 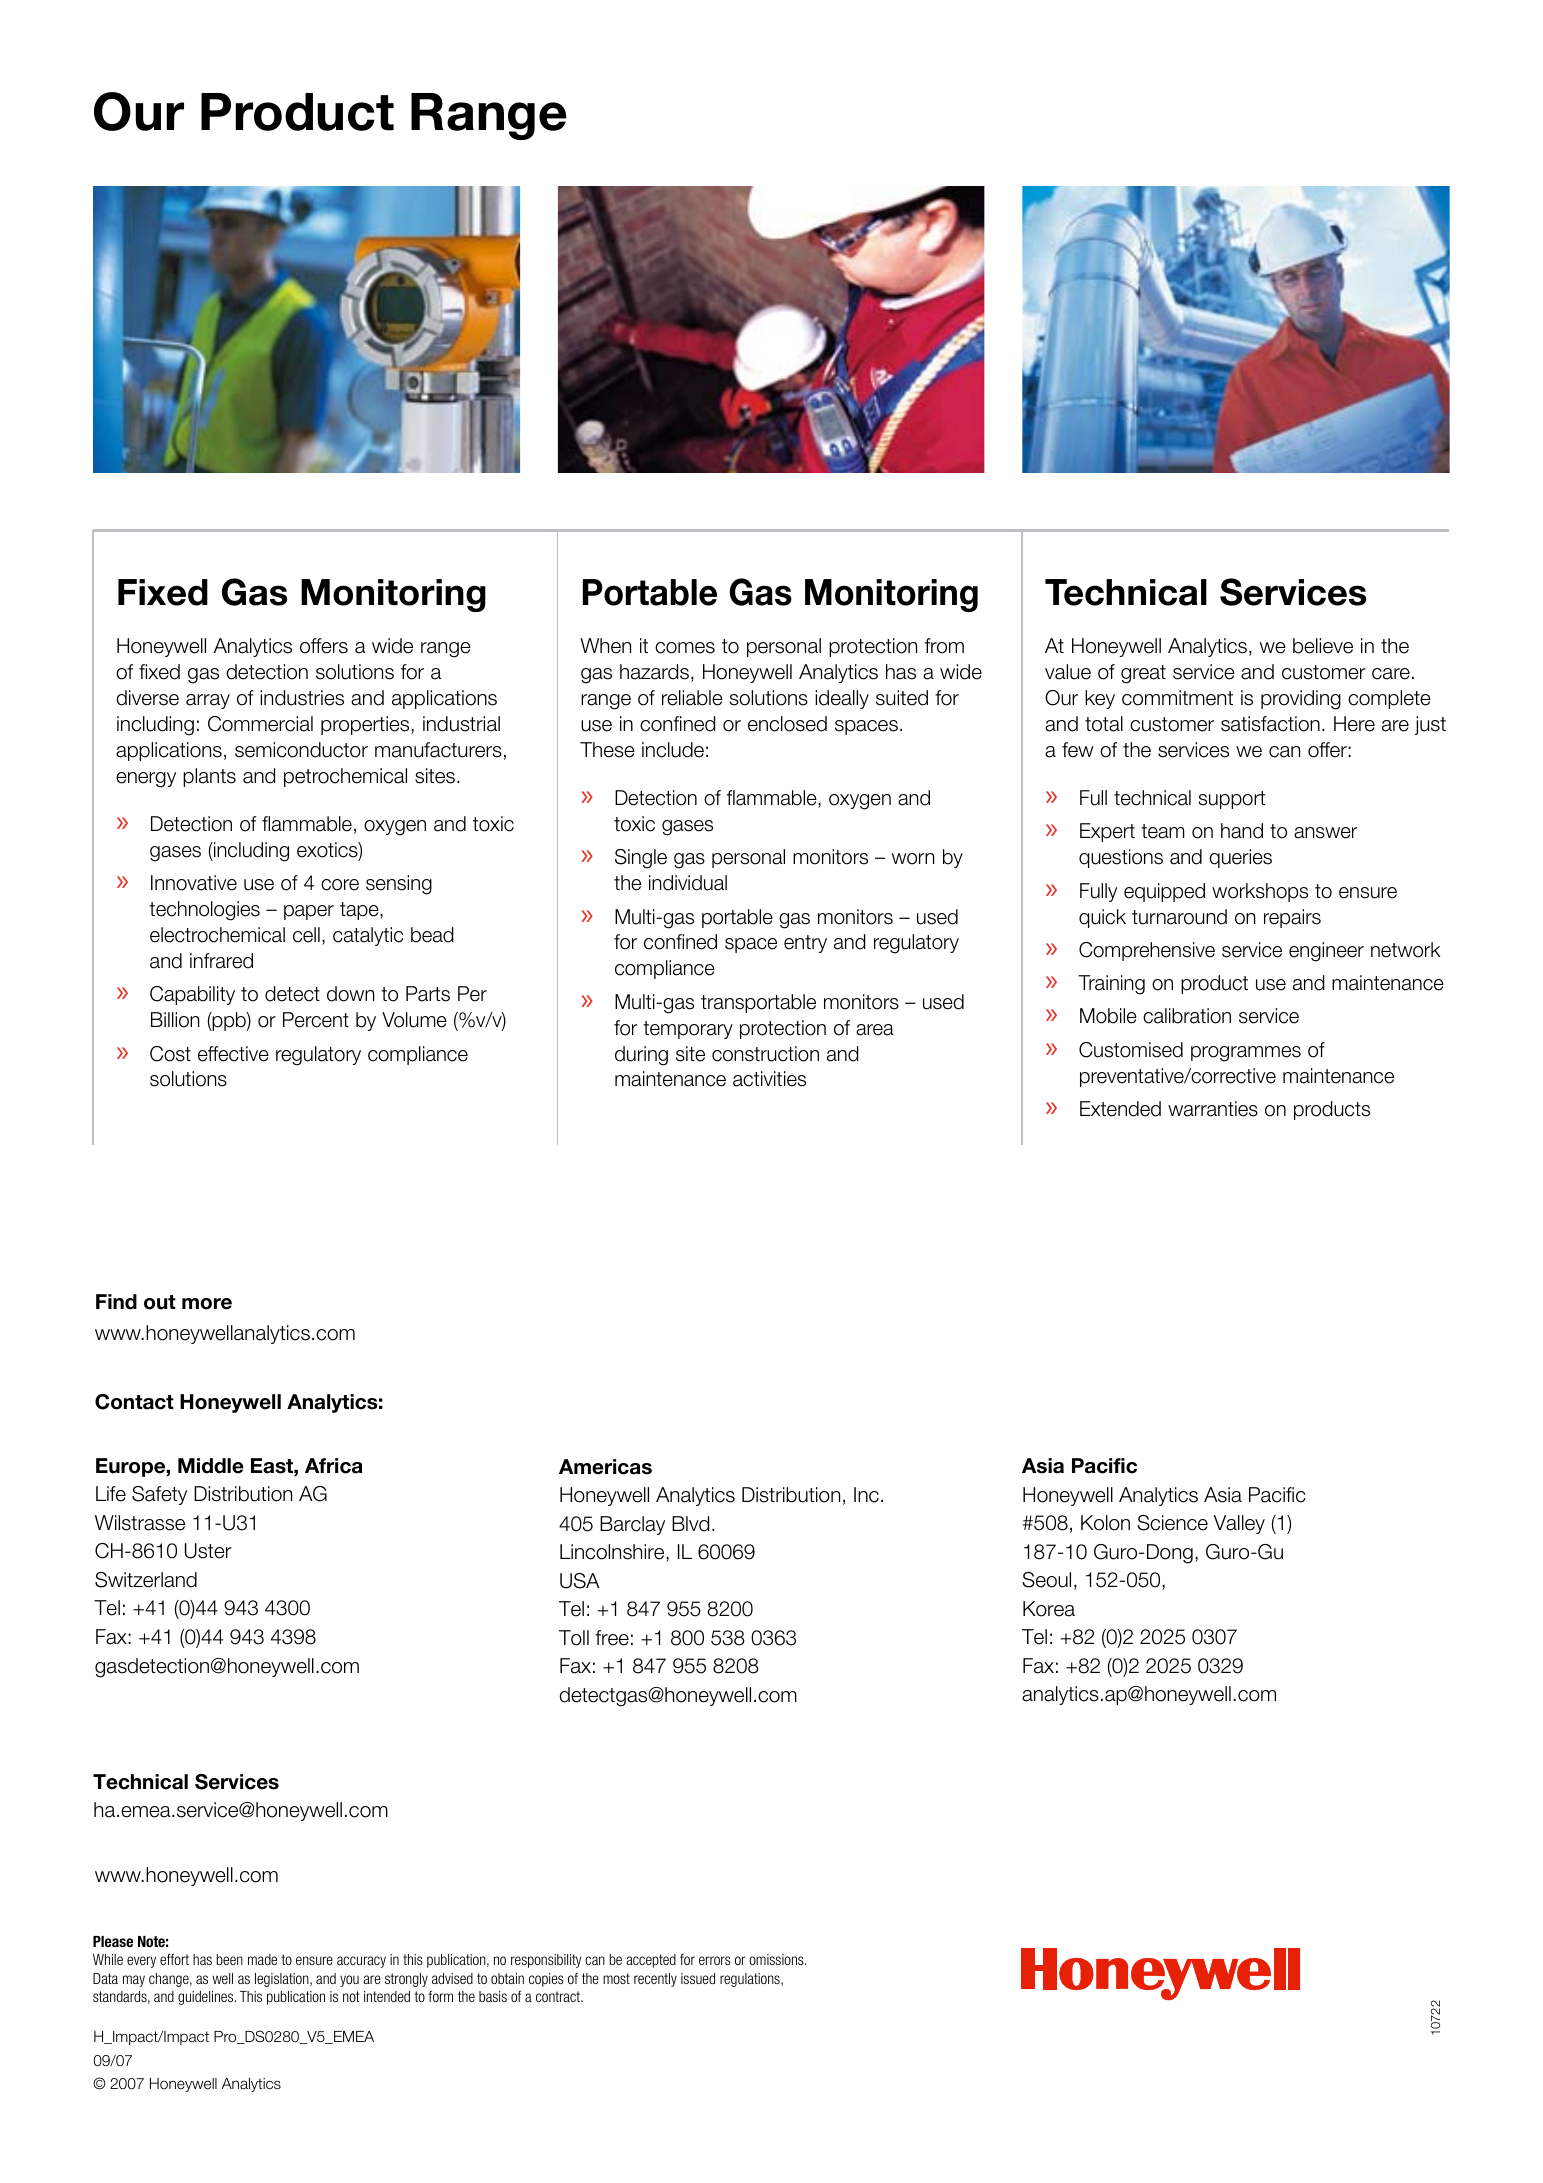 What do you see at coordinates (113, 1941) in the screenshot?
I see `Please` at bounding box center [113, 1941].
